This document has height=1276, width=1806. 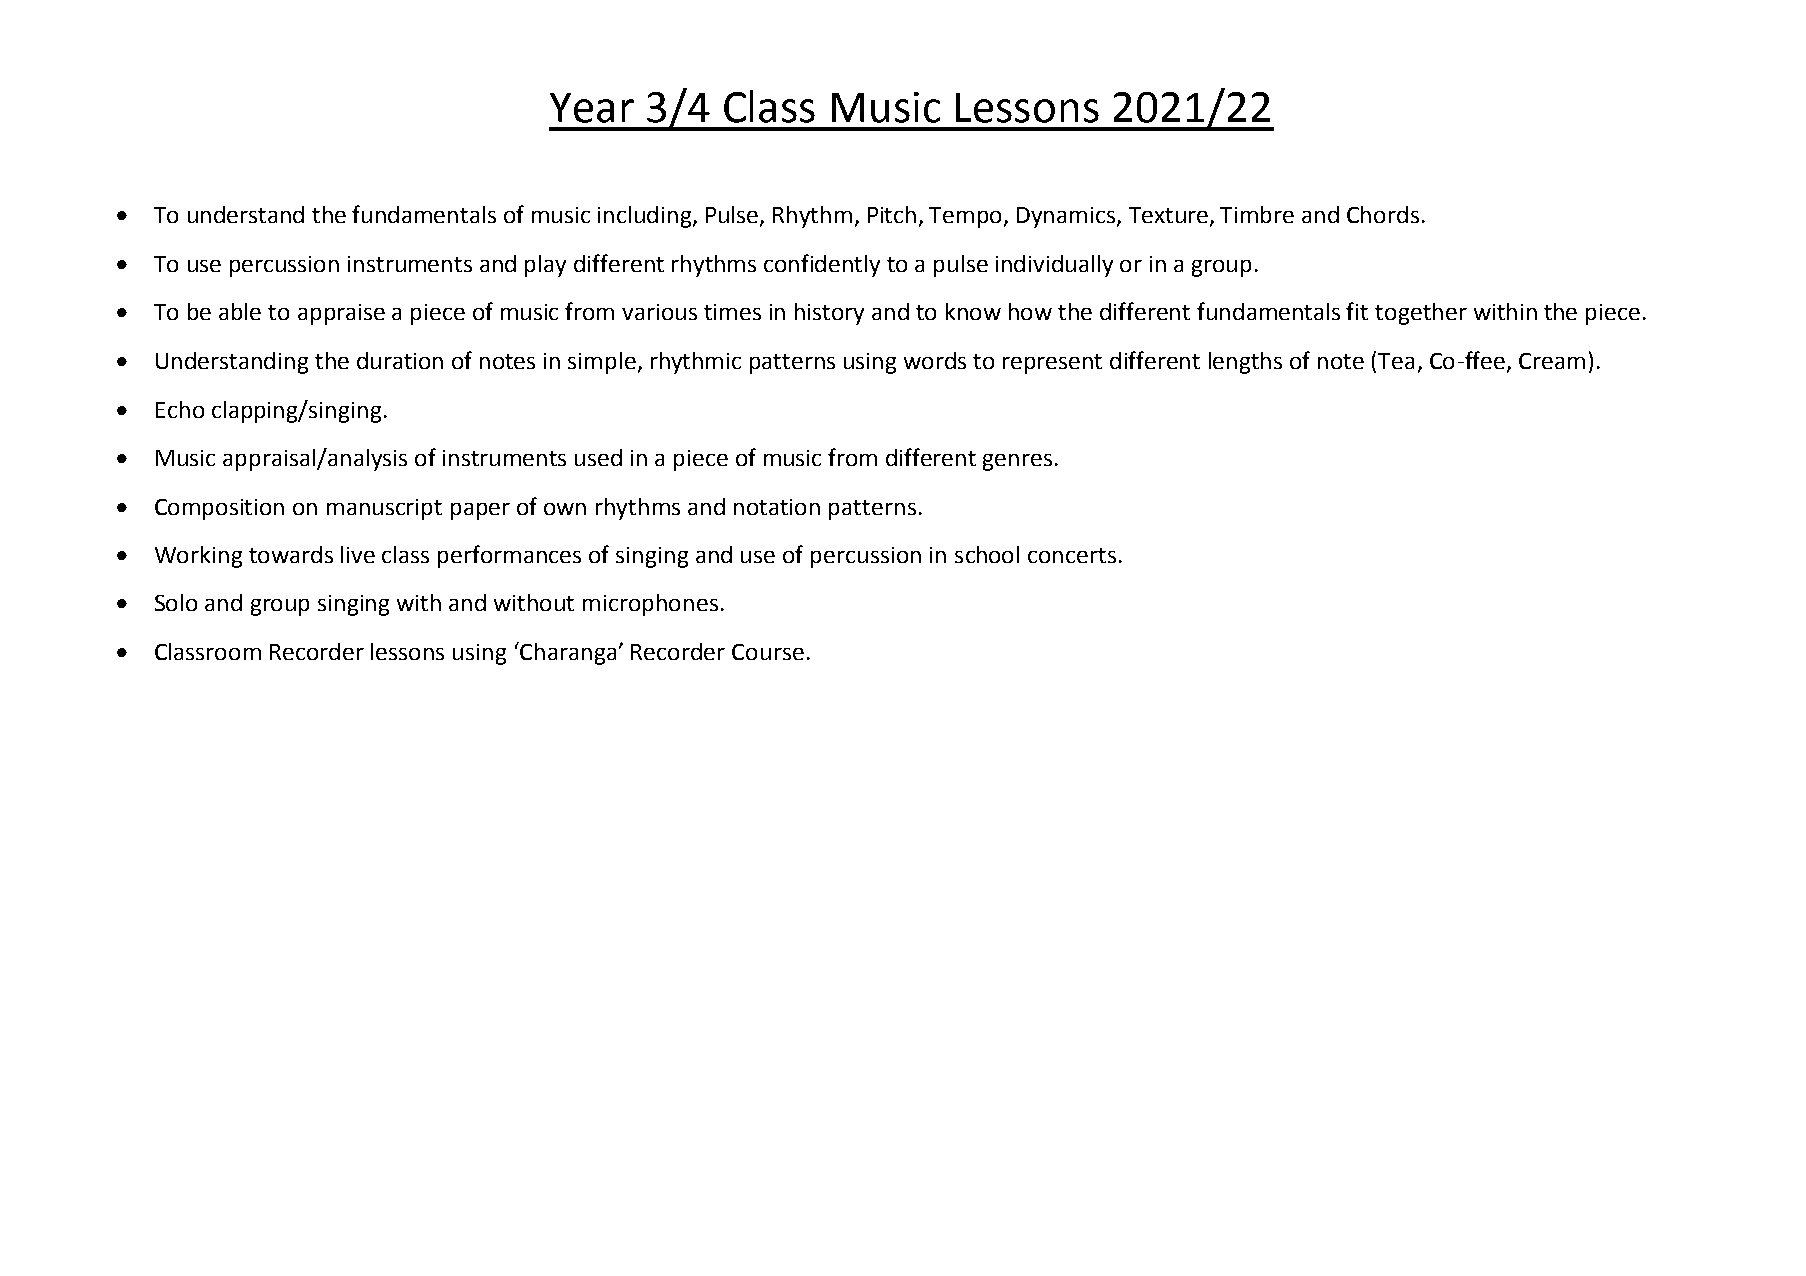 I want to click on Course, so click(x=768, y=652).
